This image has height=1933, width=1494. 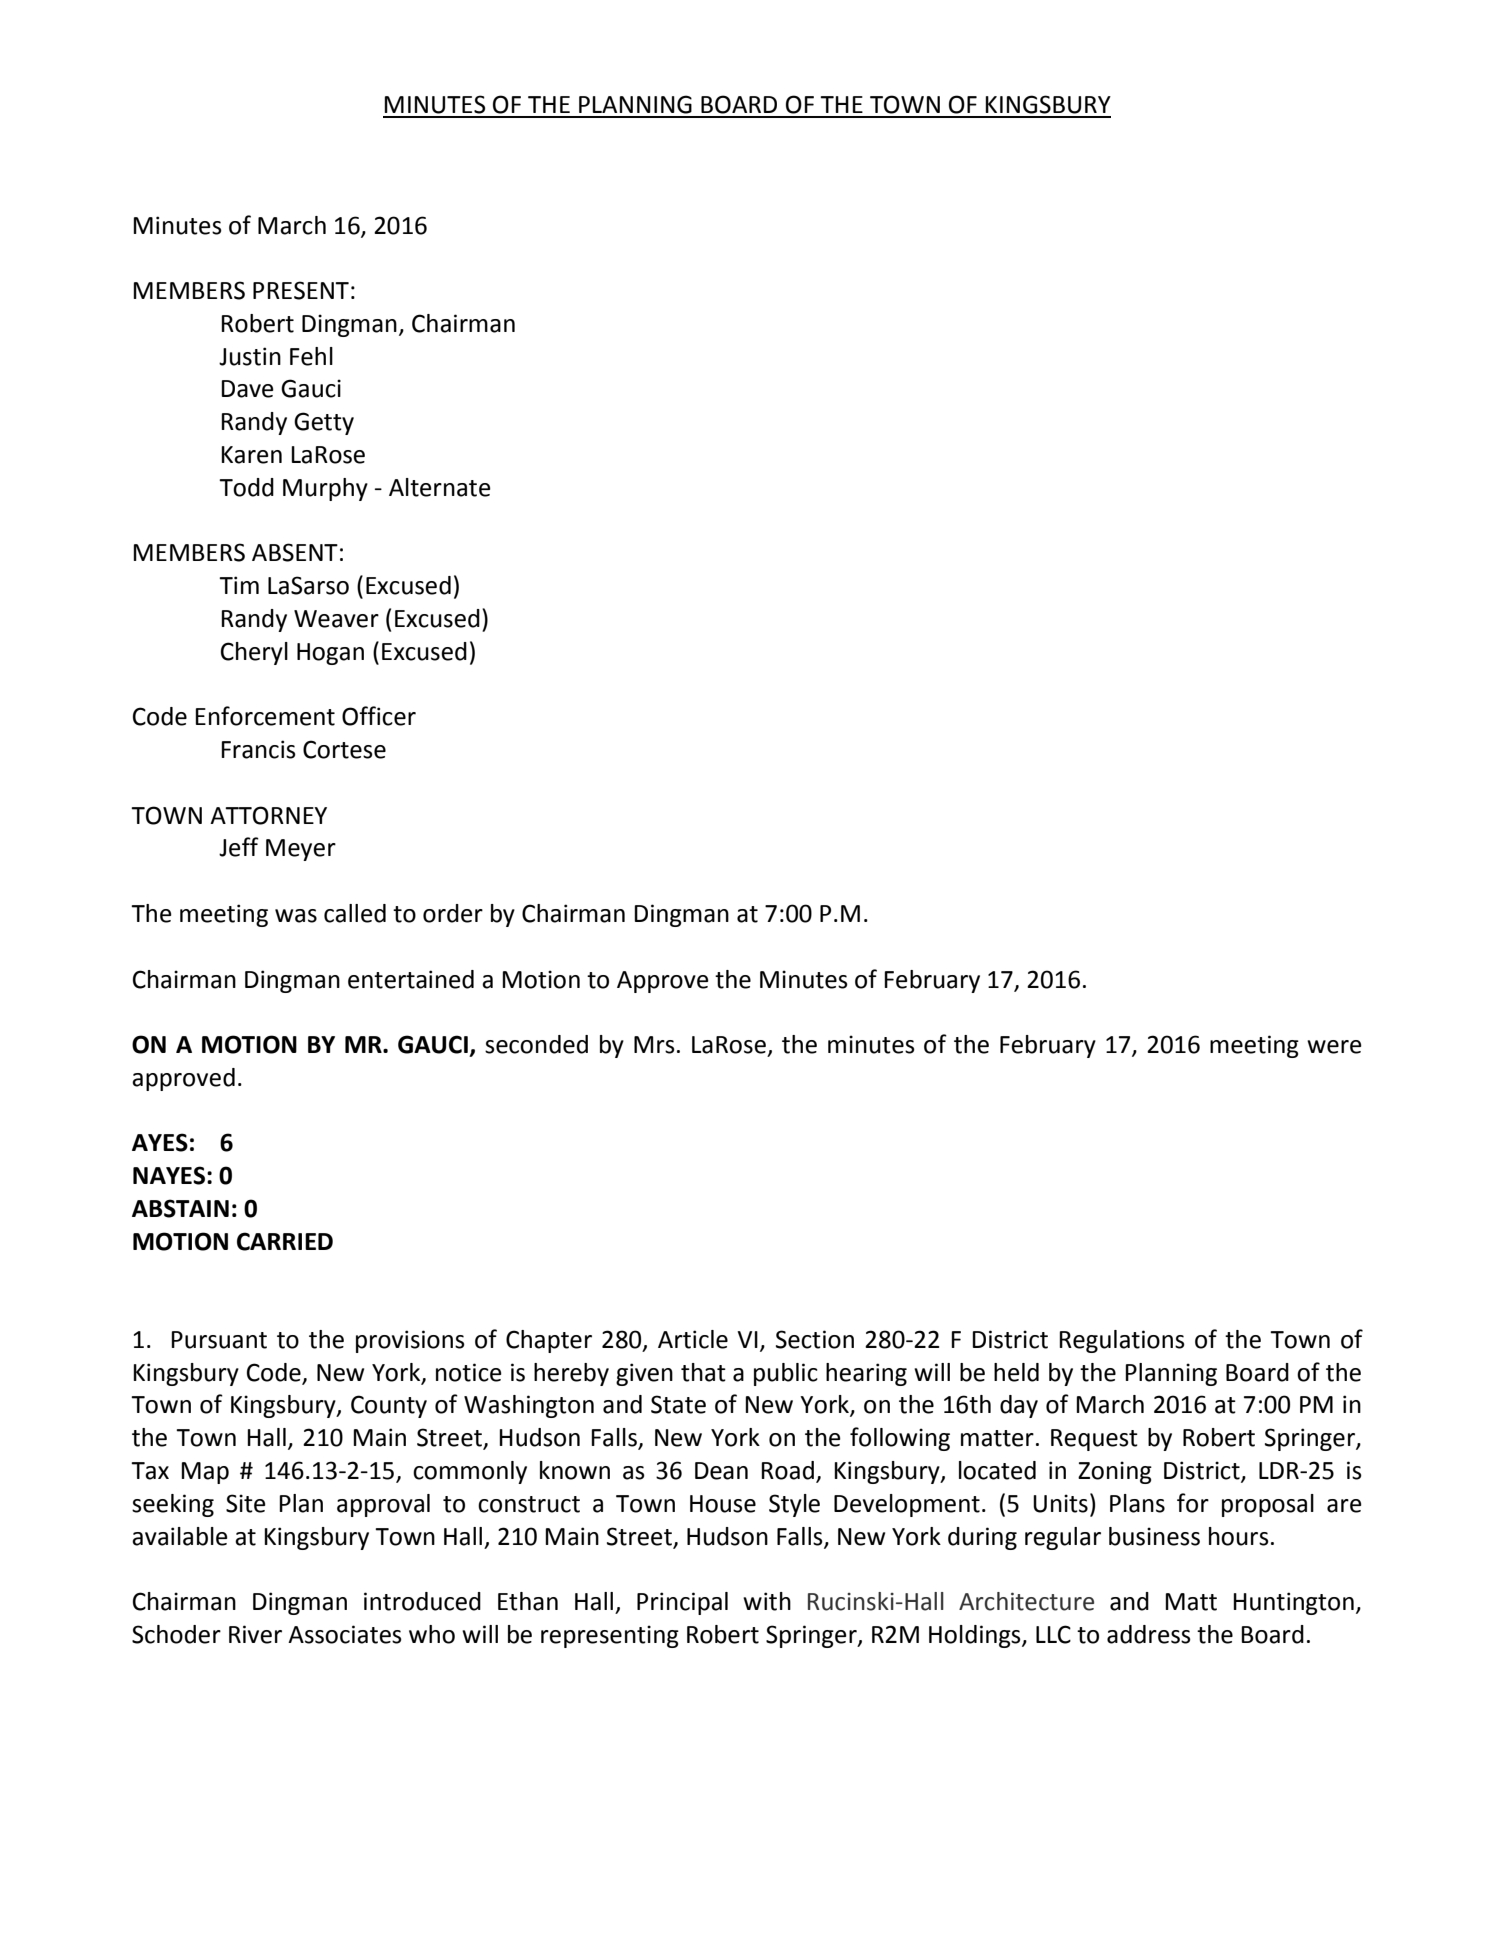 I want to click on Getty, so click(x=324, y=423).
